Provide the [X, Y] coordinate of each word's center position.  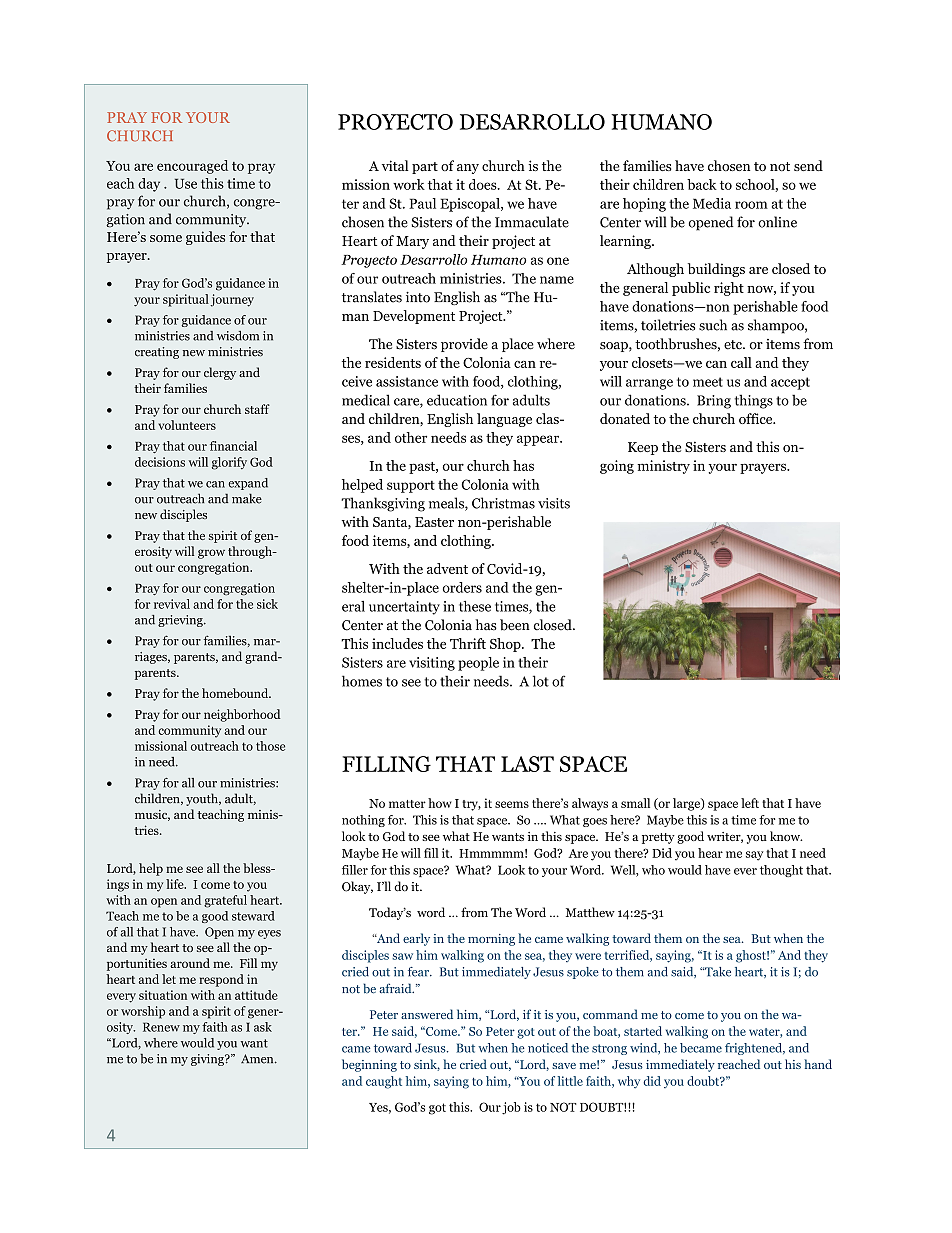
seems [512, 804]
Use [186, 183]
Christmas [503, 503]
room [751, 205]
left [750, 803]
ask [263, 1027]
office [757, 418]
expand [248, 484]
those [270, 746]
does [484, 184]
